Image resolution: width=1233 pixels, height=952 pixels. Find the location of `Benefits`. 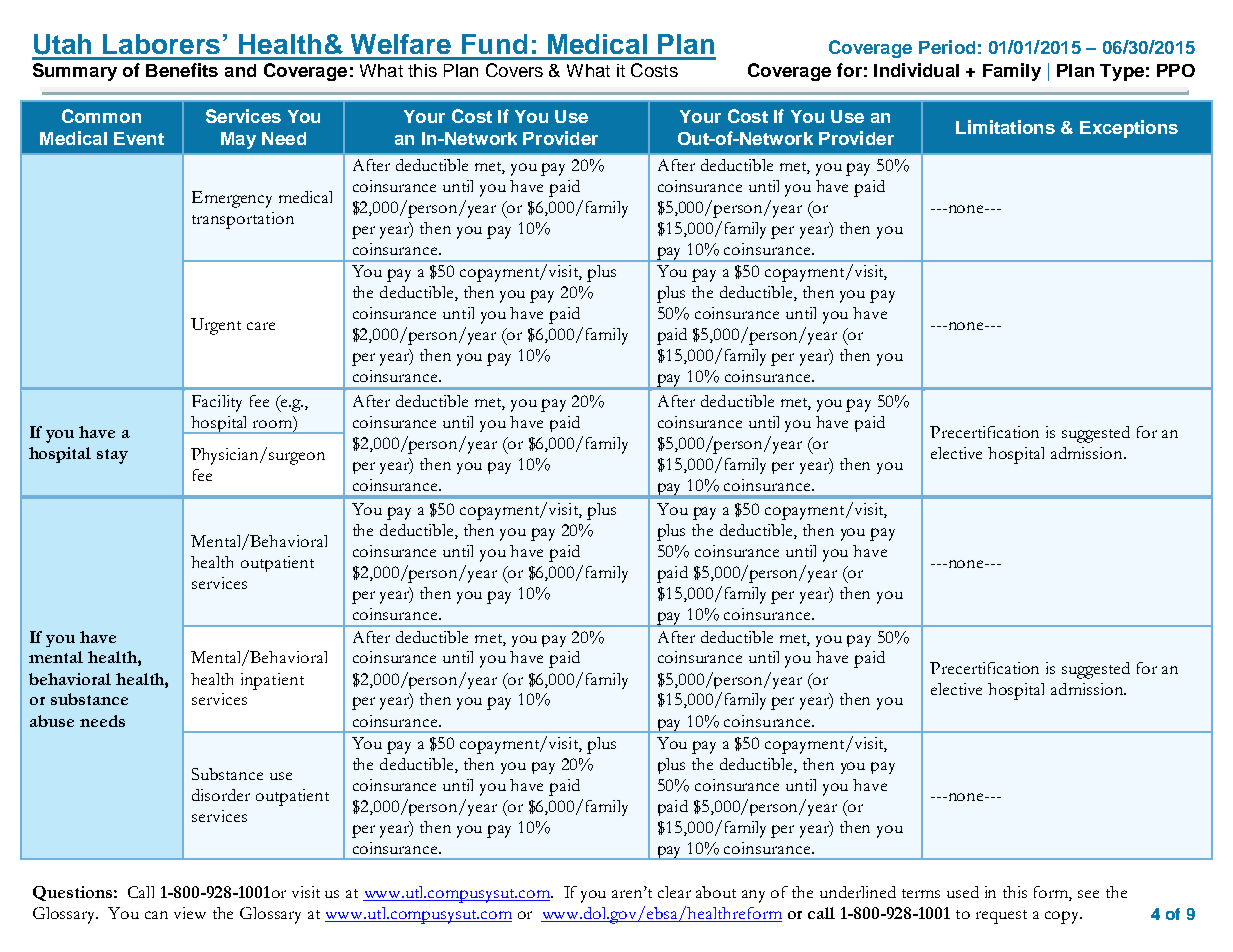

Benefits is located at coordinates (182, 70).
